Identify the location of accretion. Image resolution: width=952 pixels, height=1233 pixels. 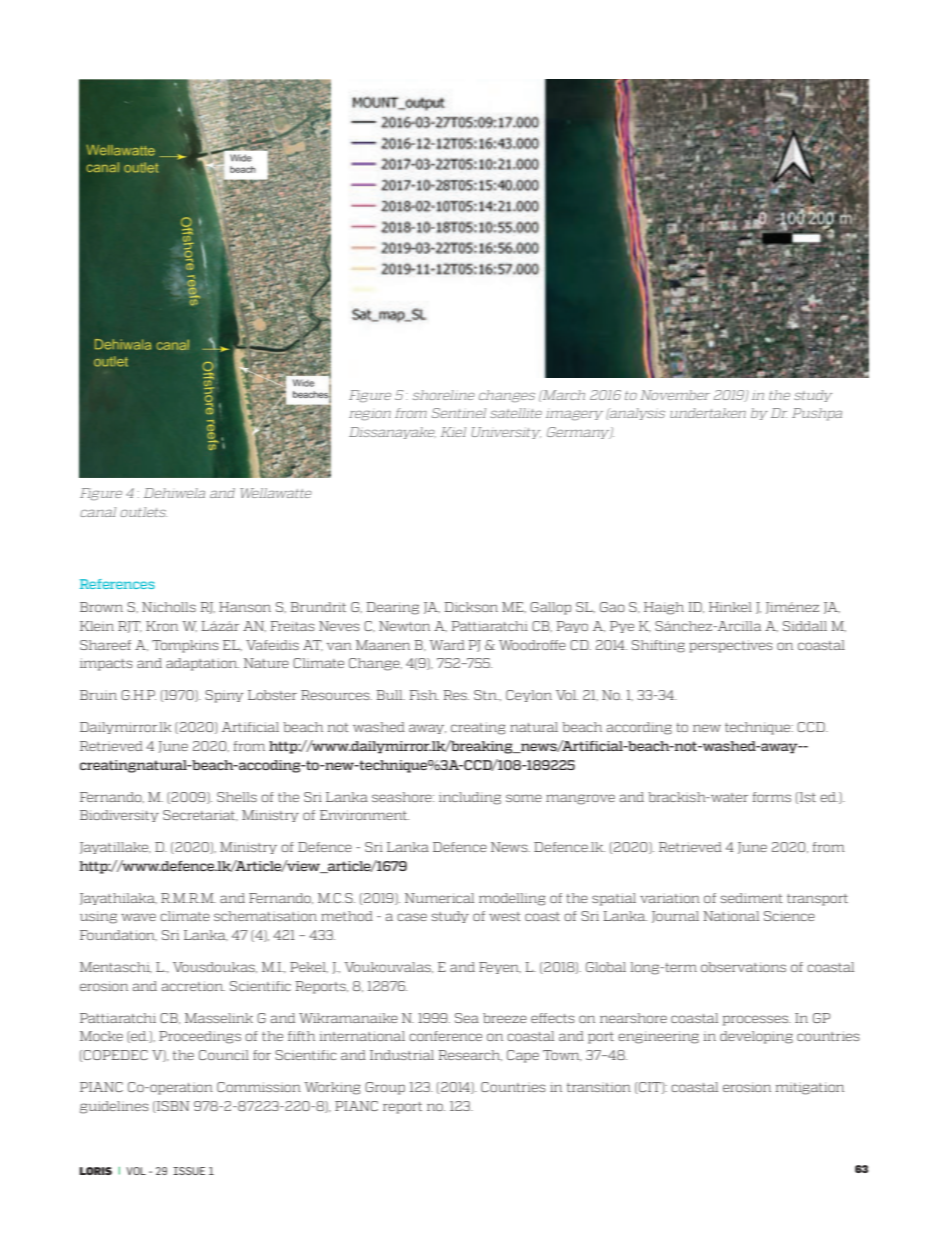
(193, 986).
